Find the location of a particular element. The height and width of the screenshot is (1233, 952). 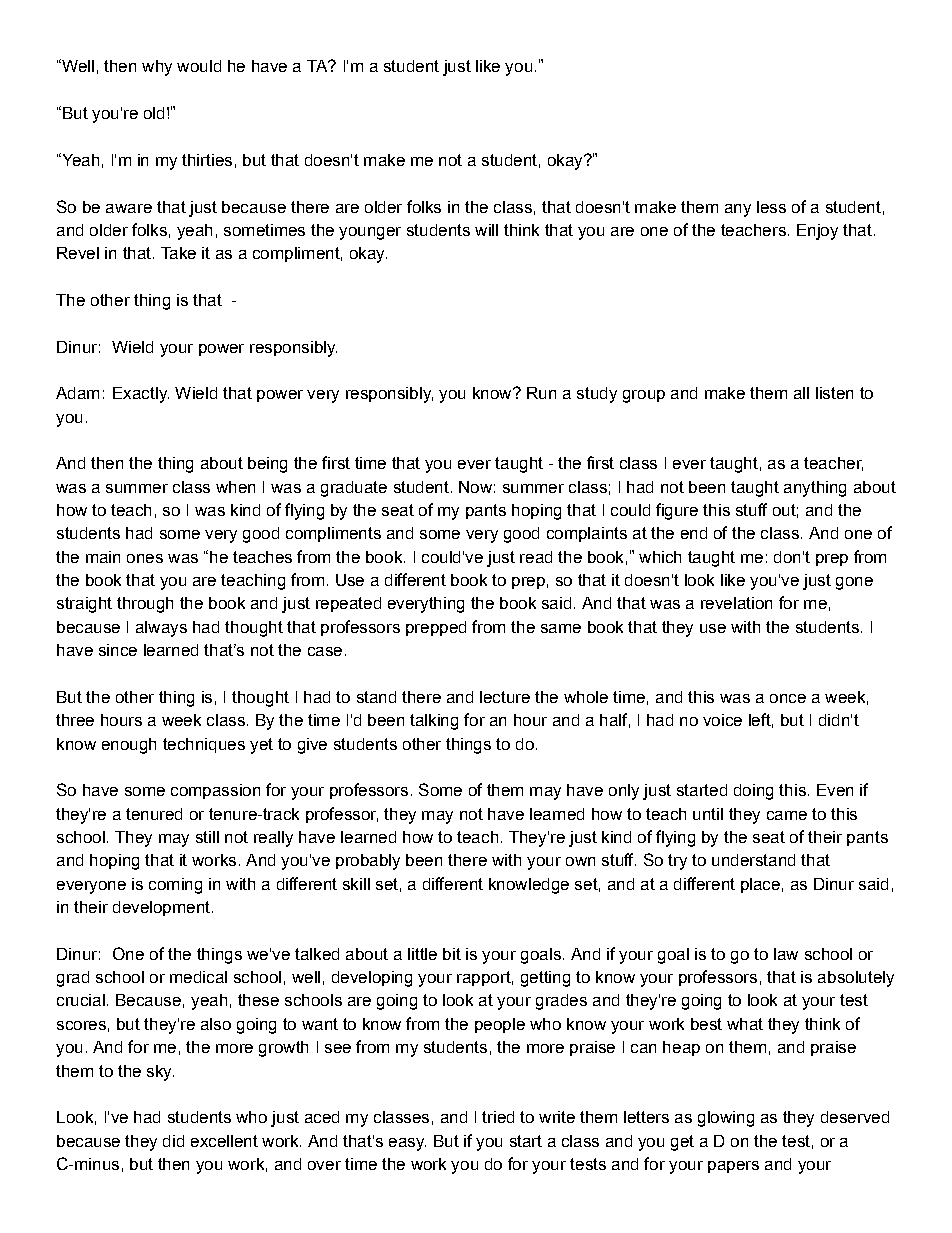

compassion is located at coordinates (215, 791).
